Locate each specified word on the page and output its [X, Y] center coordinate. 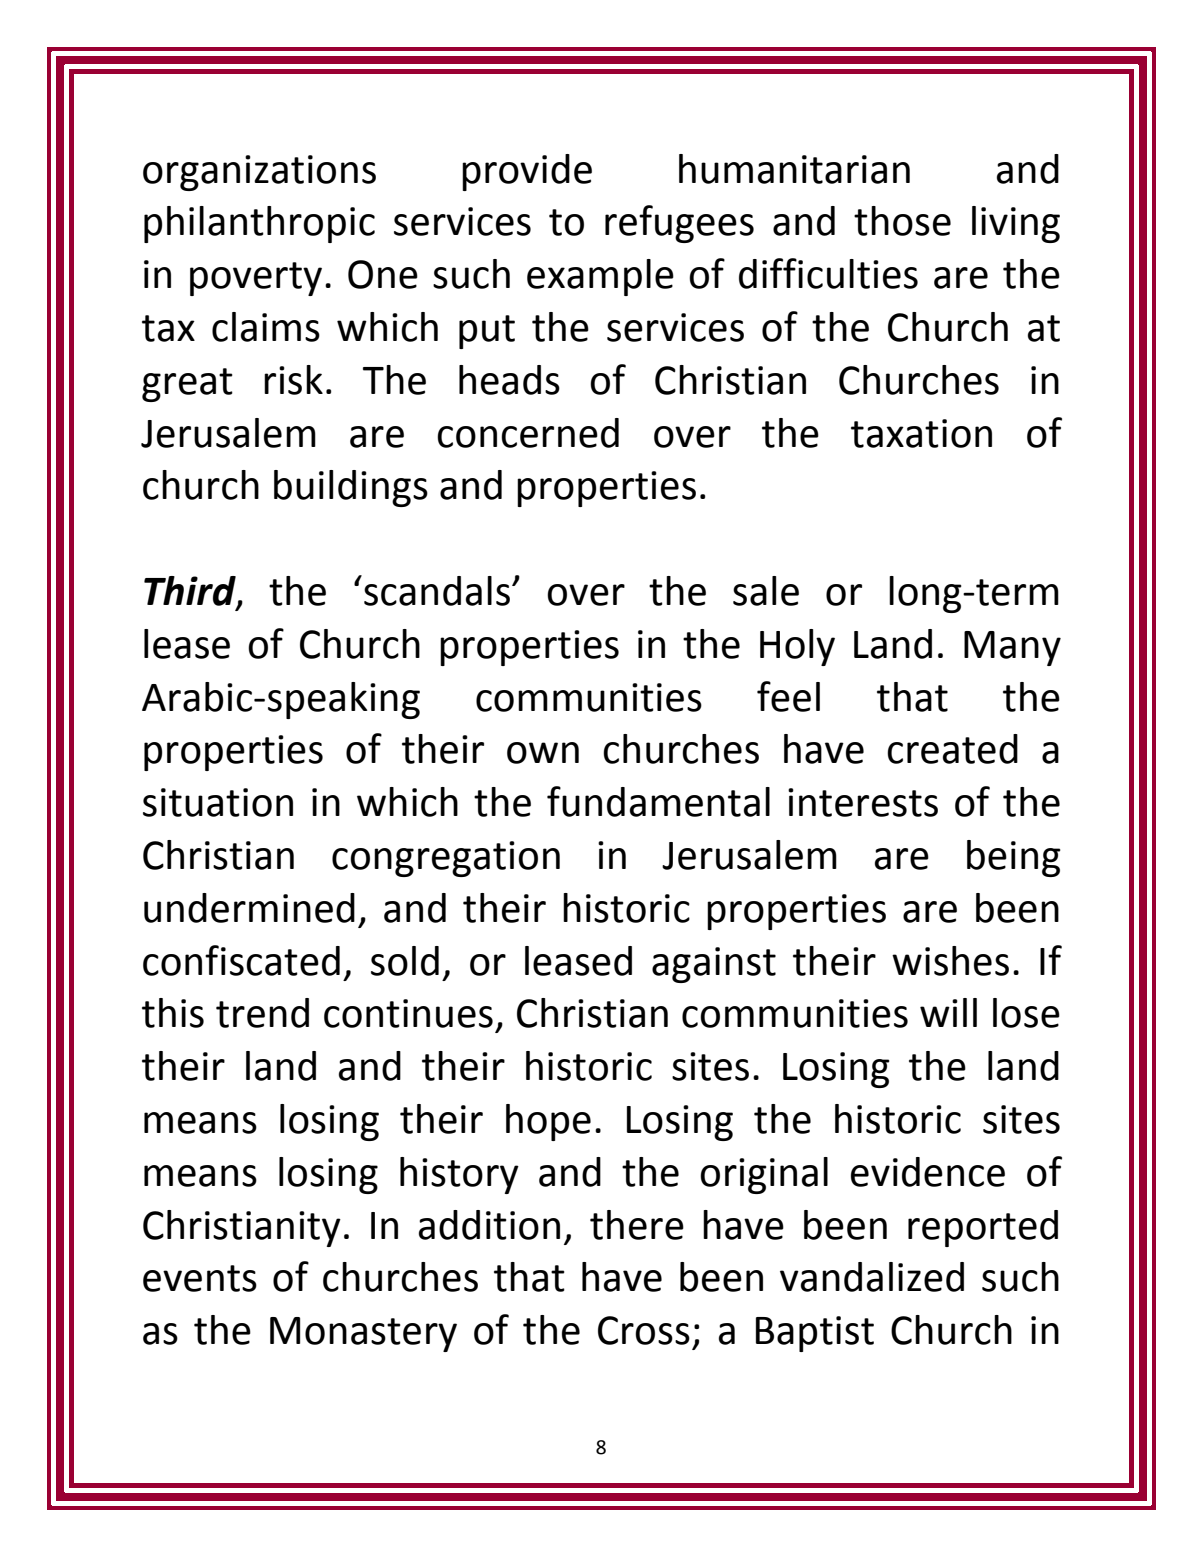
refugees [679, 224]
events [200, 1278]
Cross [644, 1330]
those [902, 221]
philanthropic [259, 224]
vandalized [872, 1277]
